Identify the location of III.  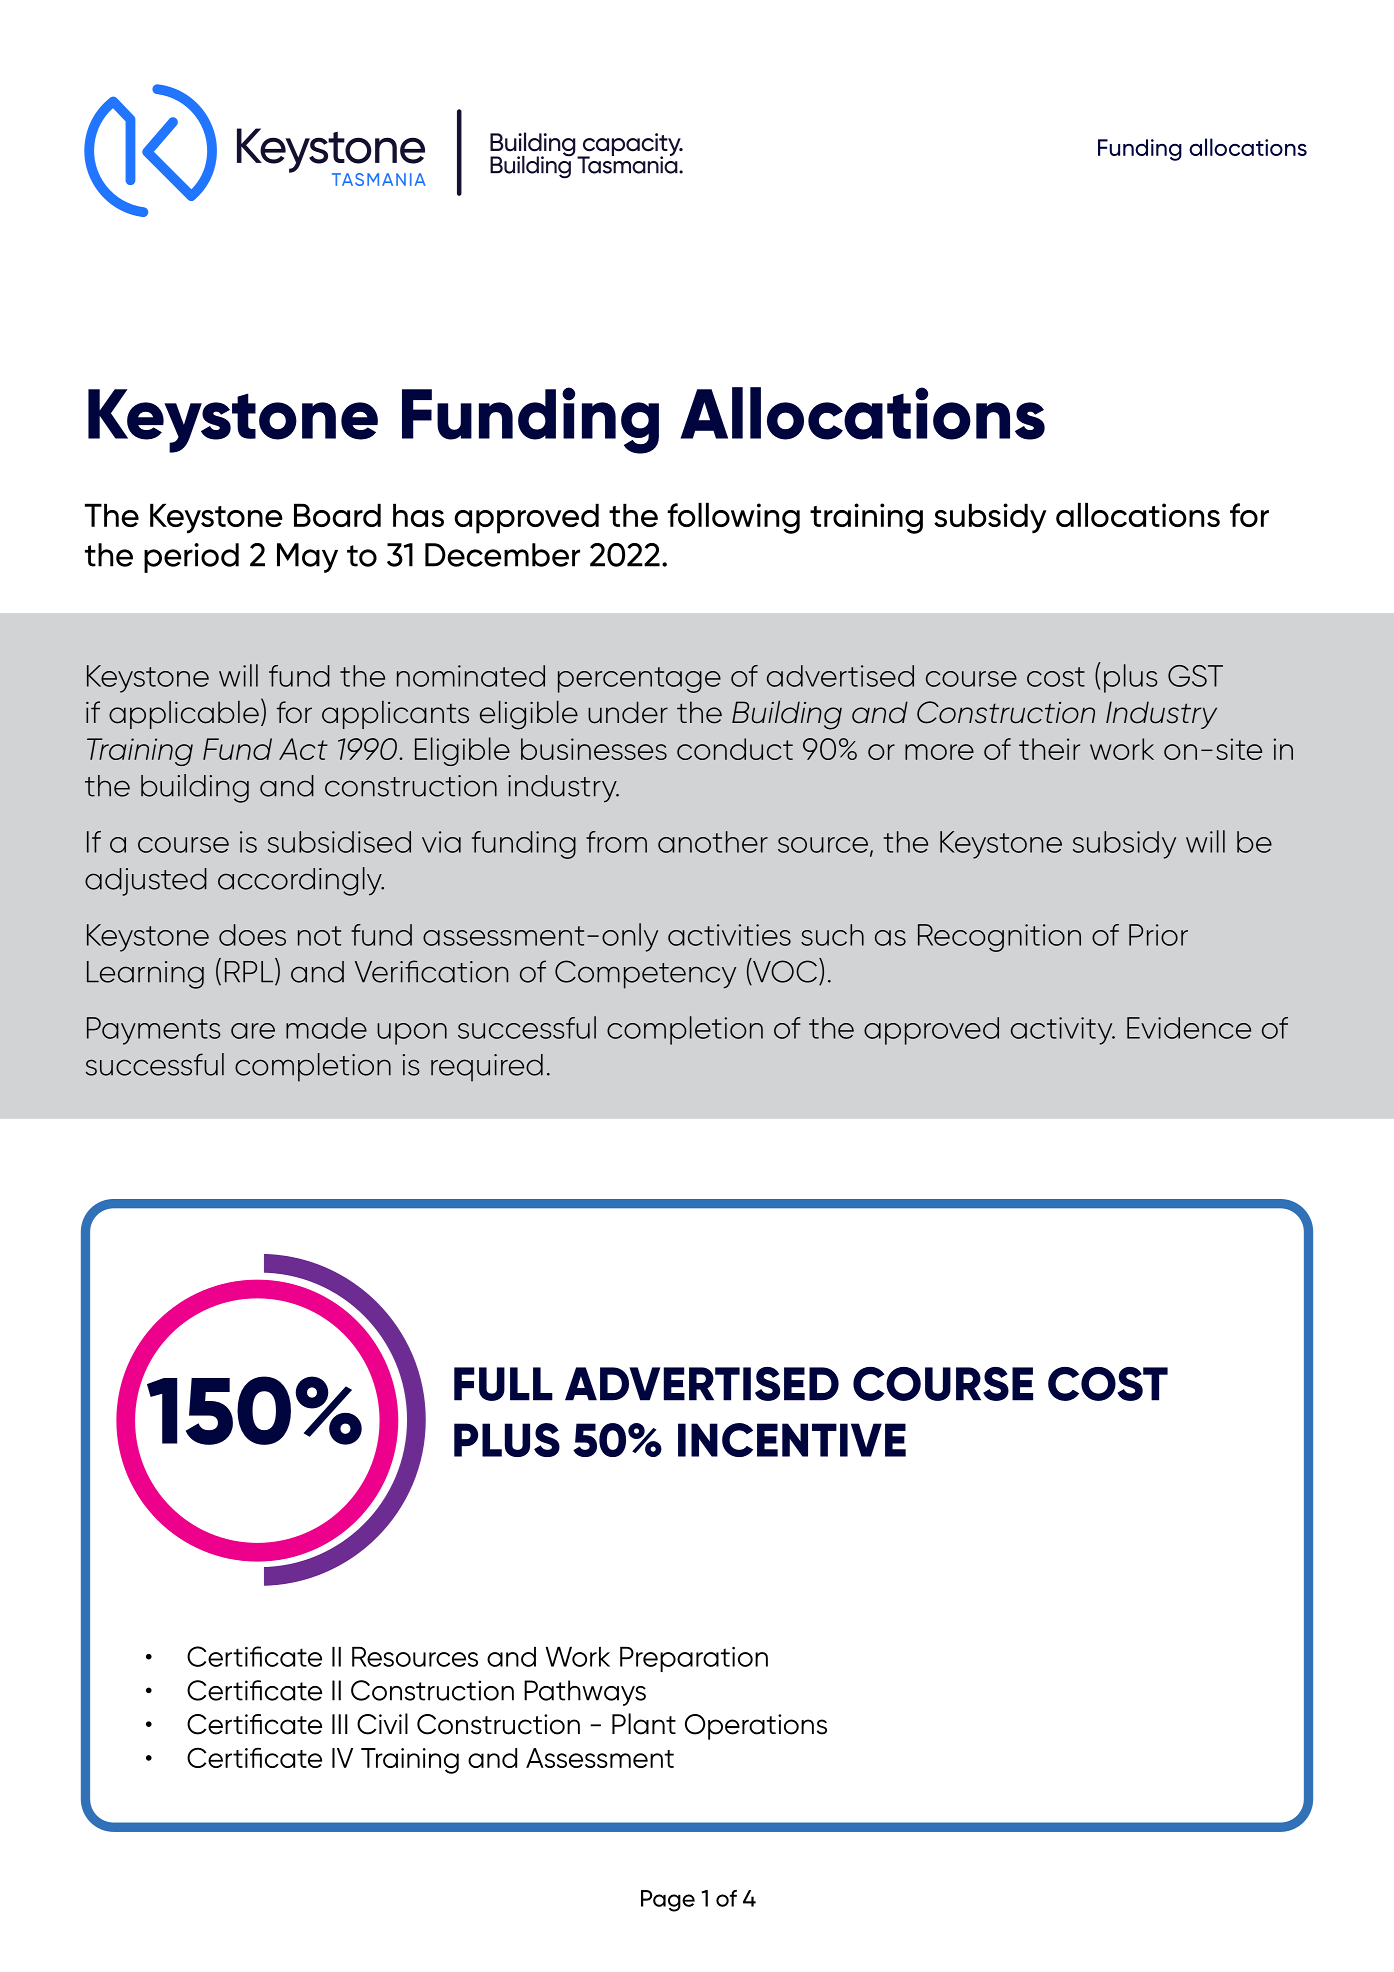
(340, 1724).
